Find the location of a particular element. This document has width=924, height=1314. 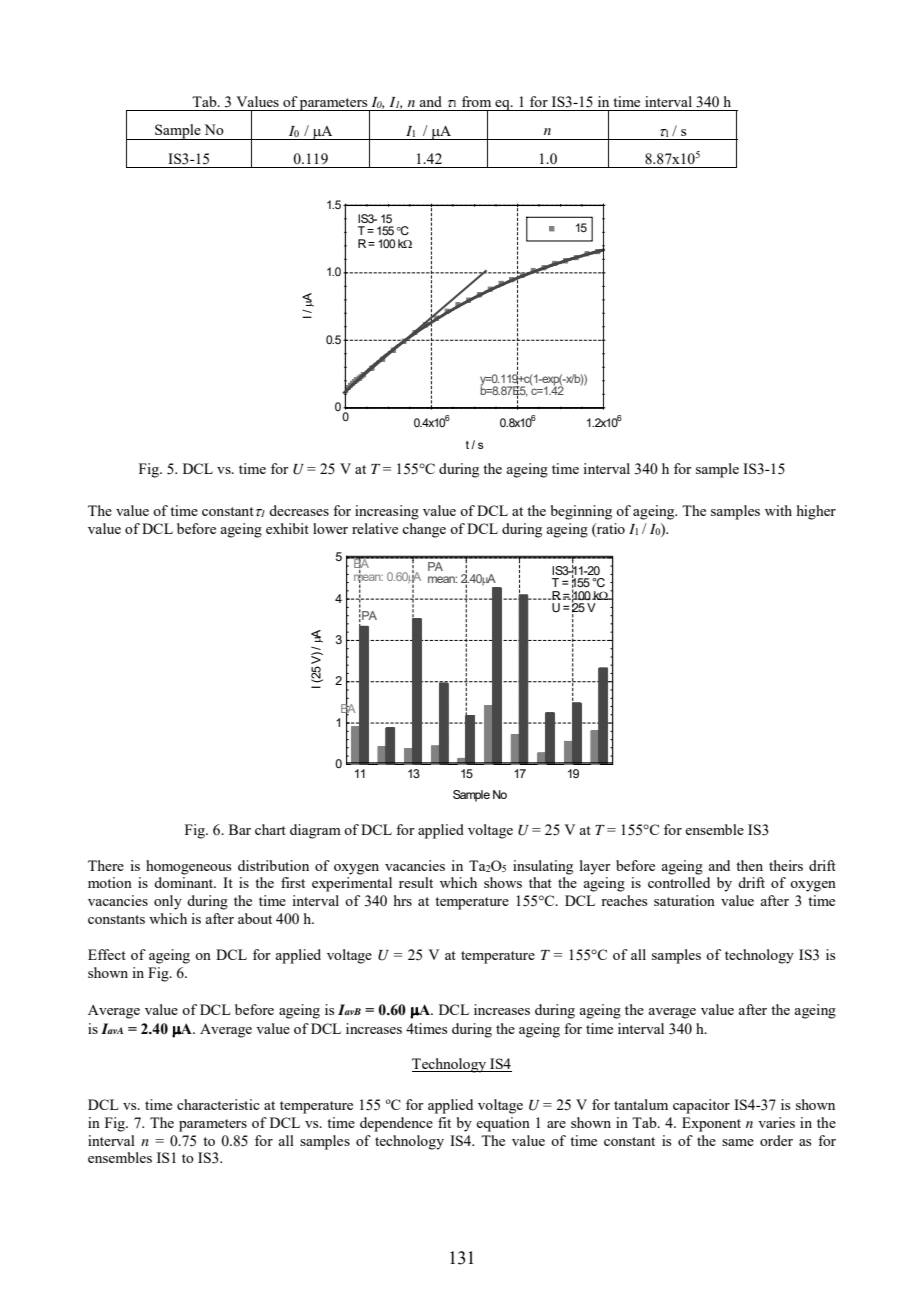

exhibit is located at coordinates (287, 528).
